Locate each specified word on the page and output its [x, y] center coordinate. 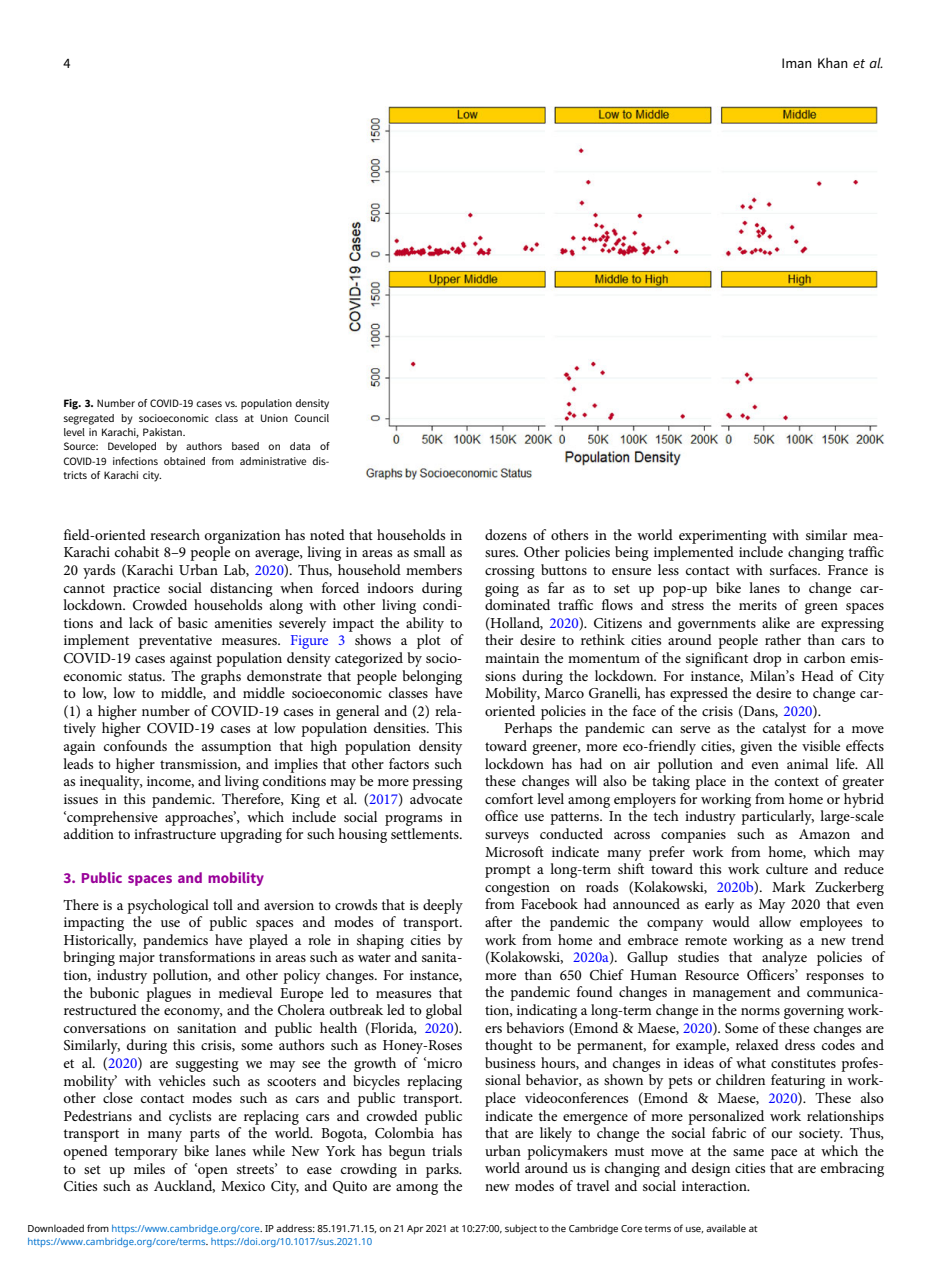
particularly [777, 817]
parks [443, 1170]
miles [149, 1168]
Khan [833, 63]
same [748, 1152]
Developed [132, 447]
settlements [426, 833]
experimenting [723, 537]
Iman [797, 63]
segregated [88, 419]
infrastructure [175, 833]
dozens [506, 534]
